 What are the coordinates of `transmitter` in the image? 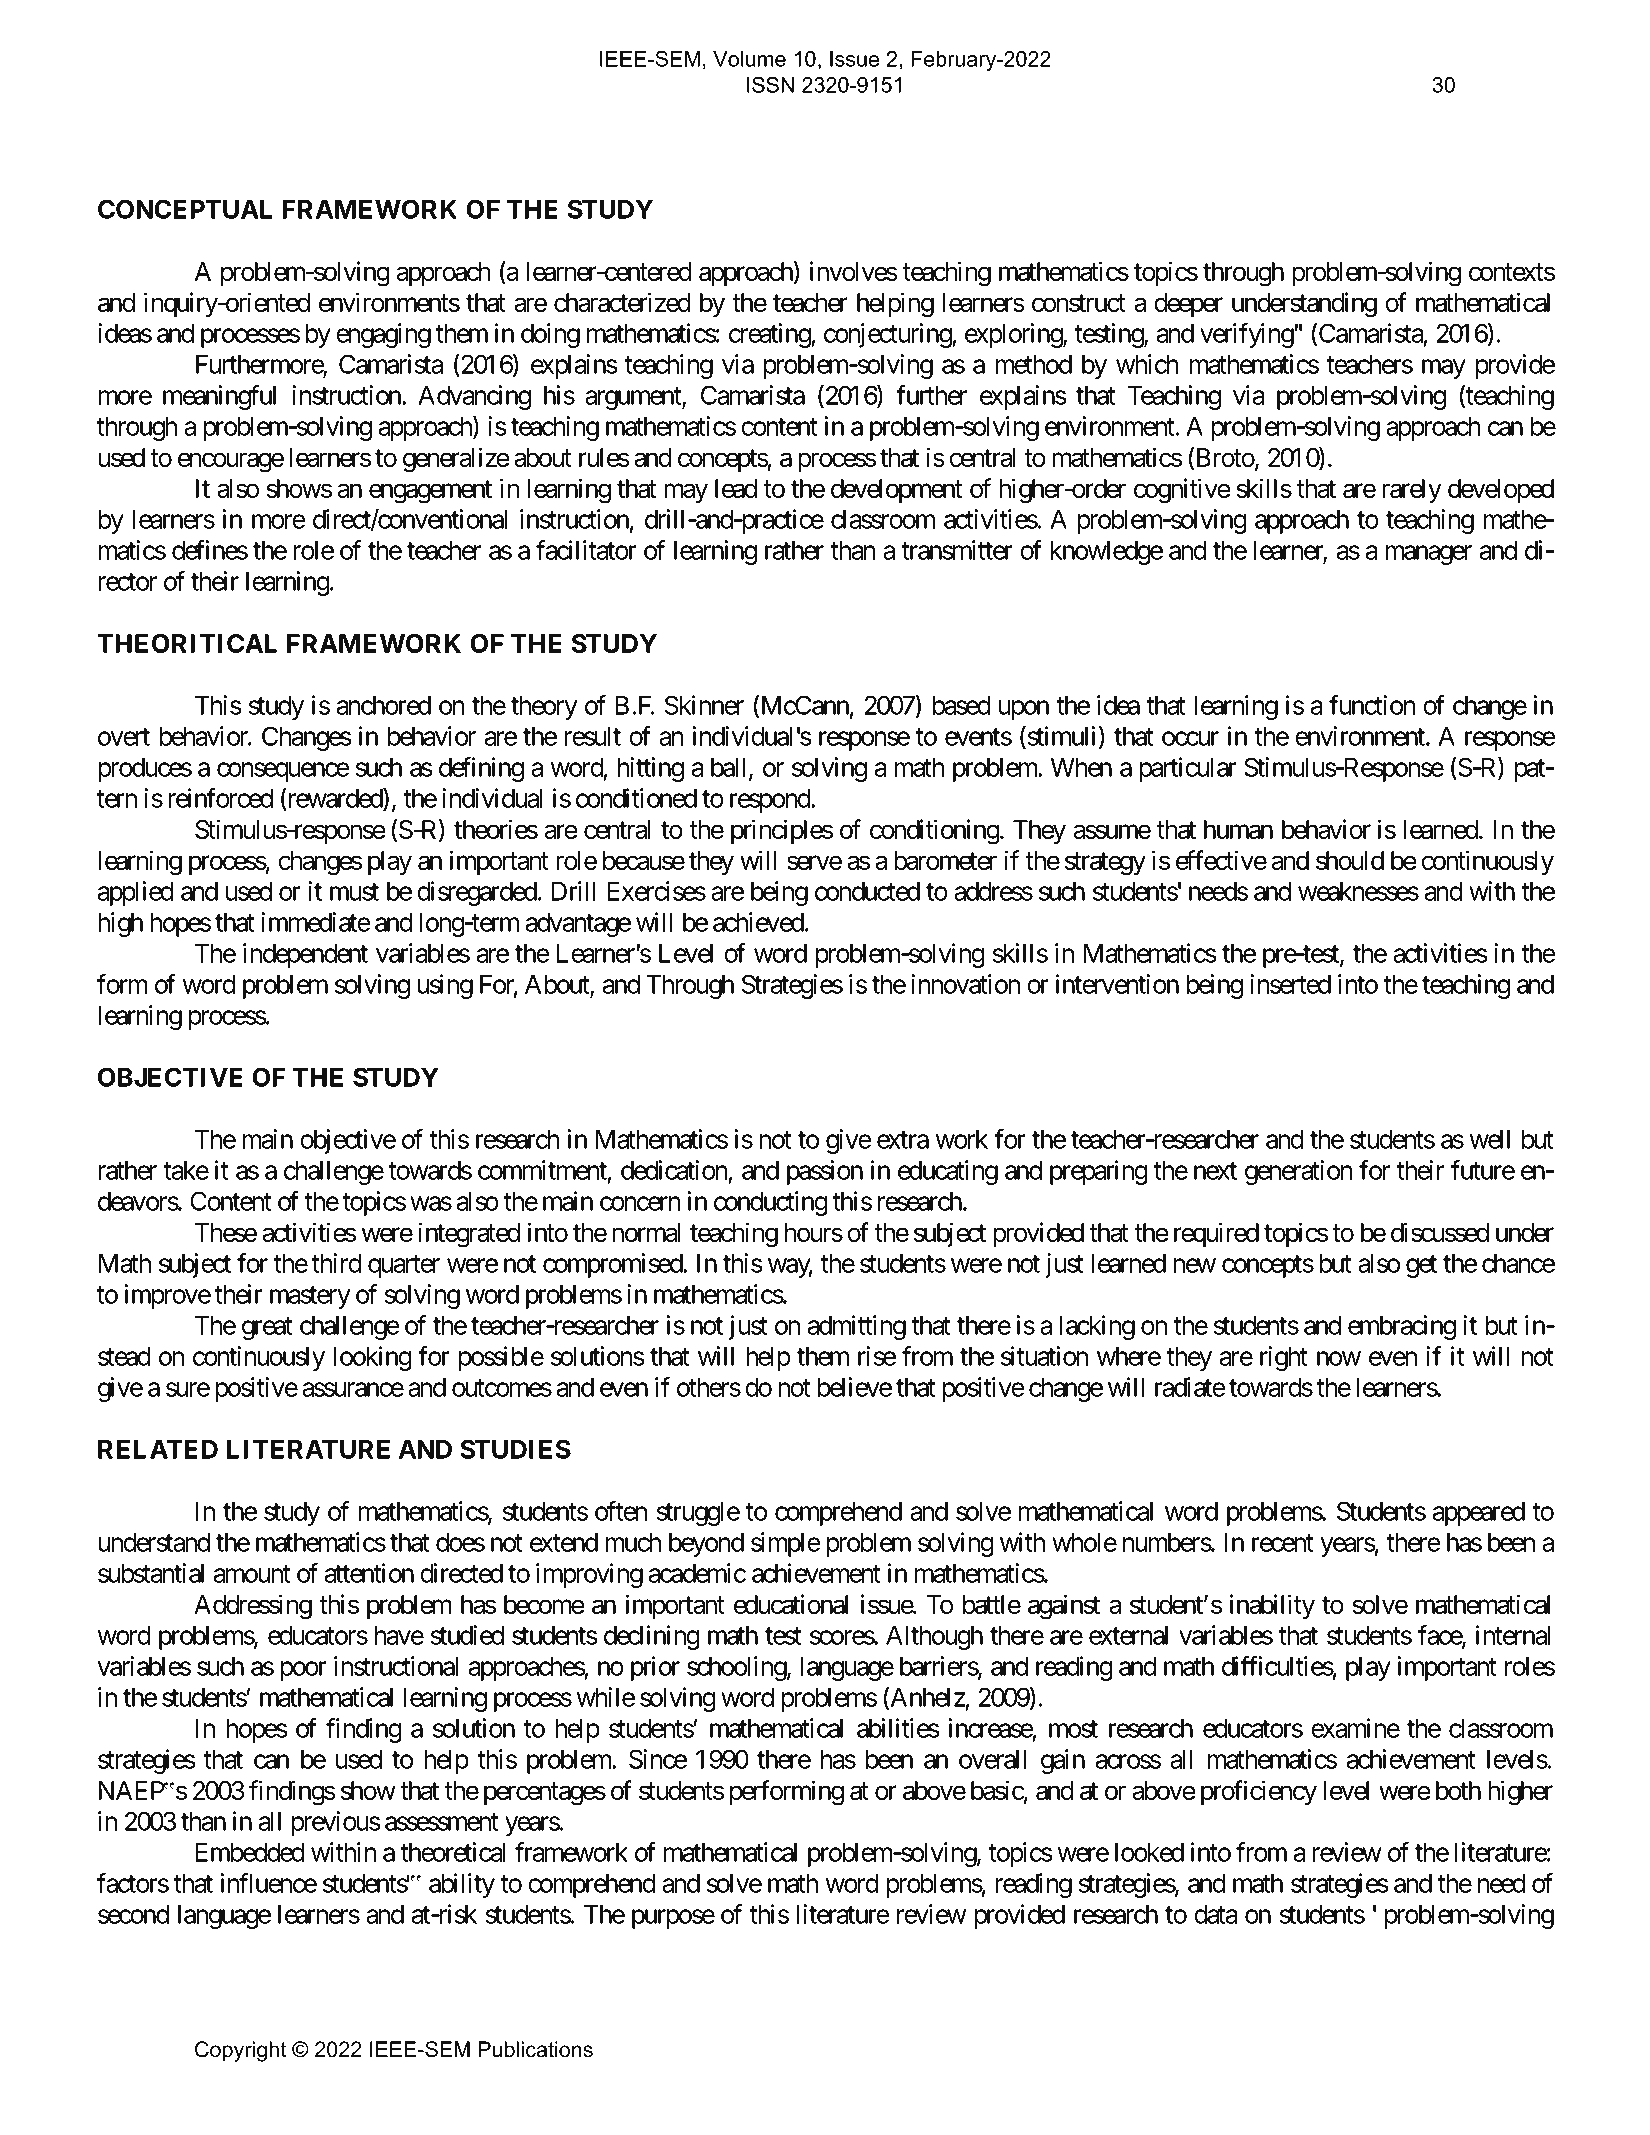 It's located at (957, 550).
